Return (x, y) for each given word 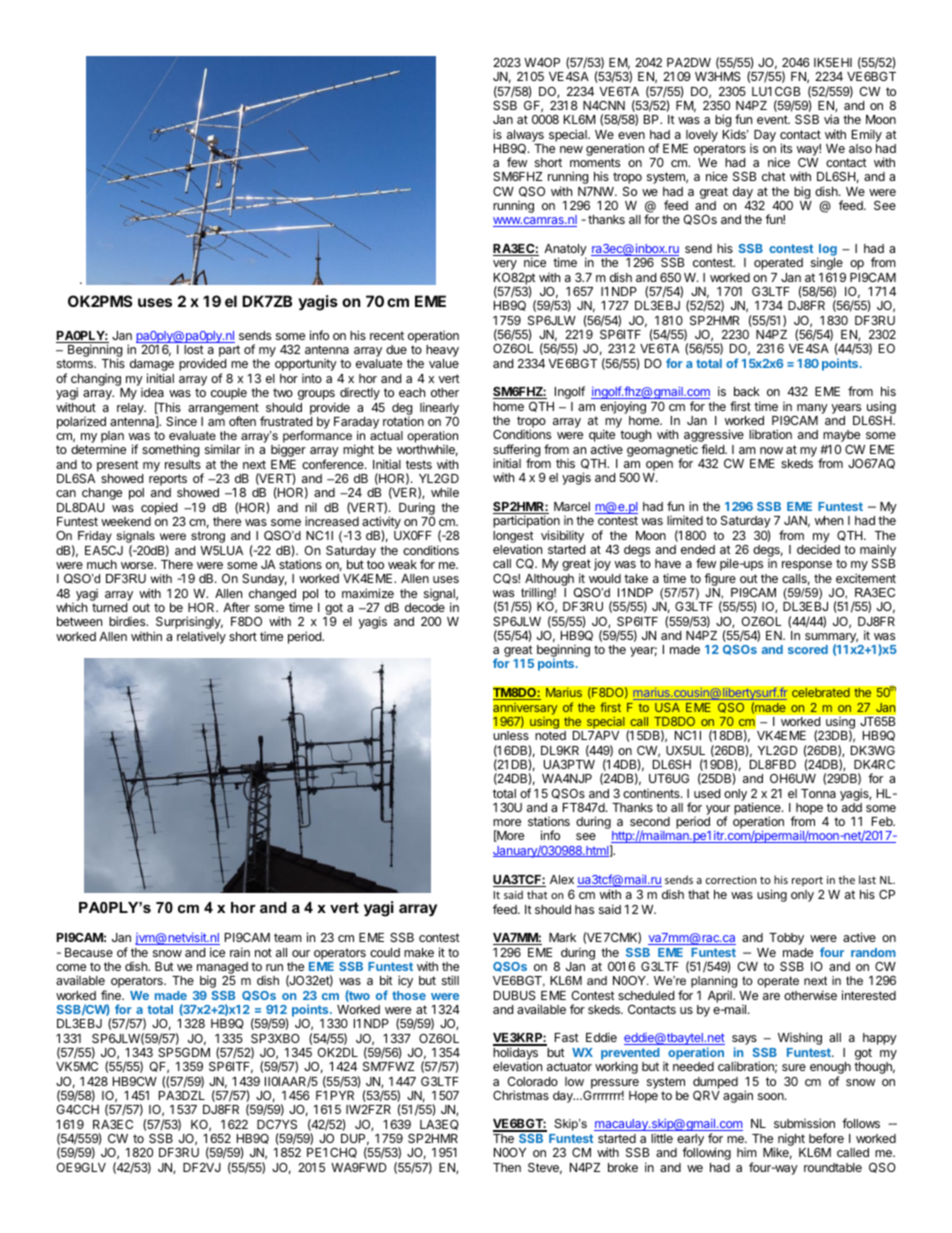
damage (152, 366)
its (786, 148)
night (791, 1139)
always (525, 136)
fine (112, 995)
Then (507, 1167)
